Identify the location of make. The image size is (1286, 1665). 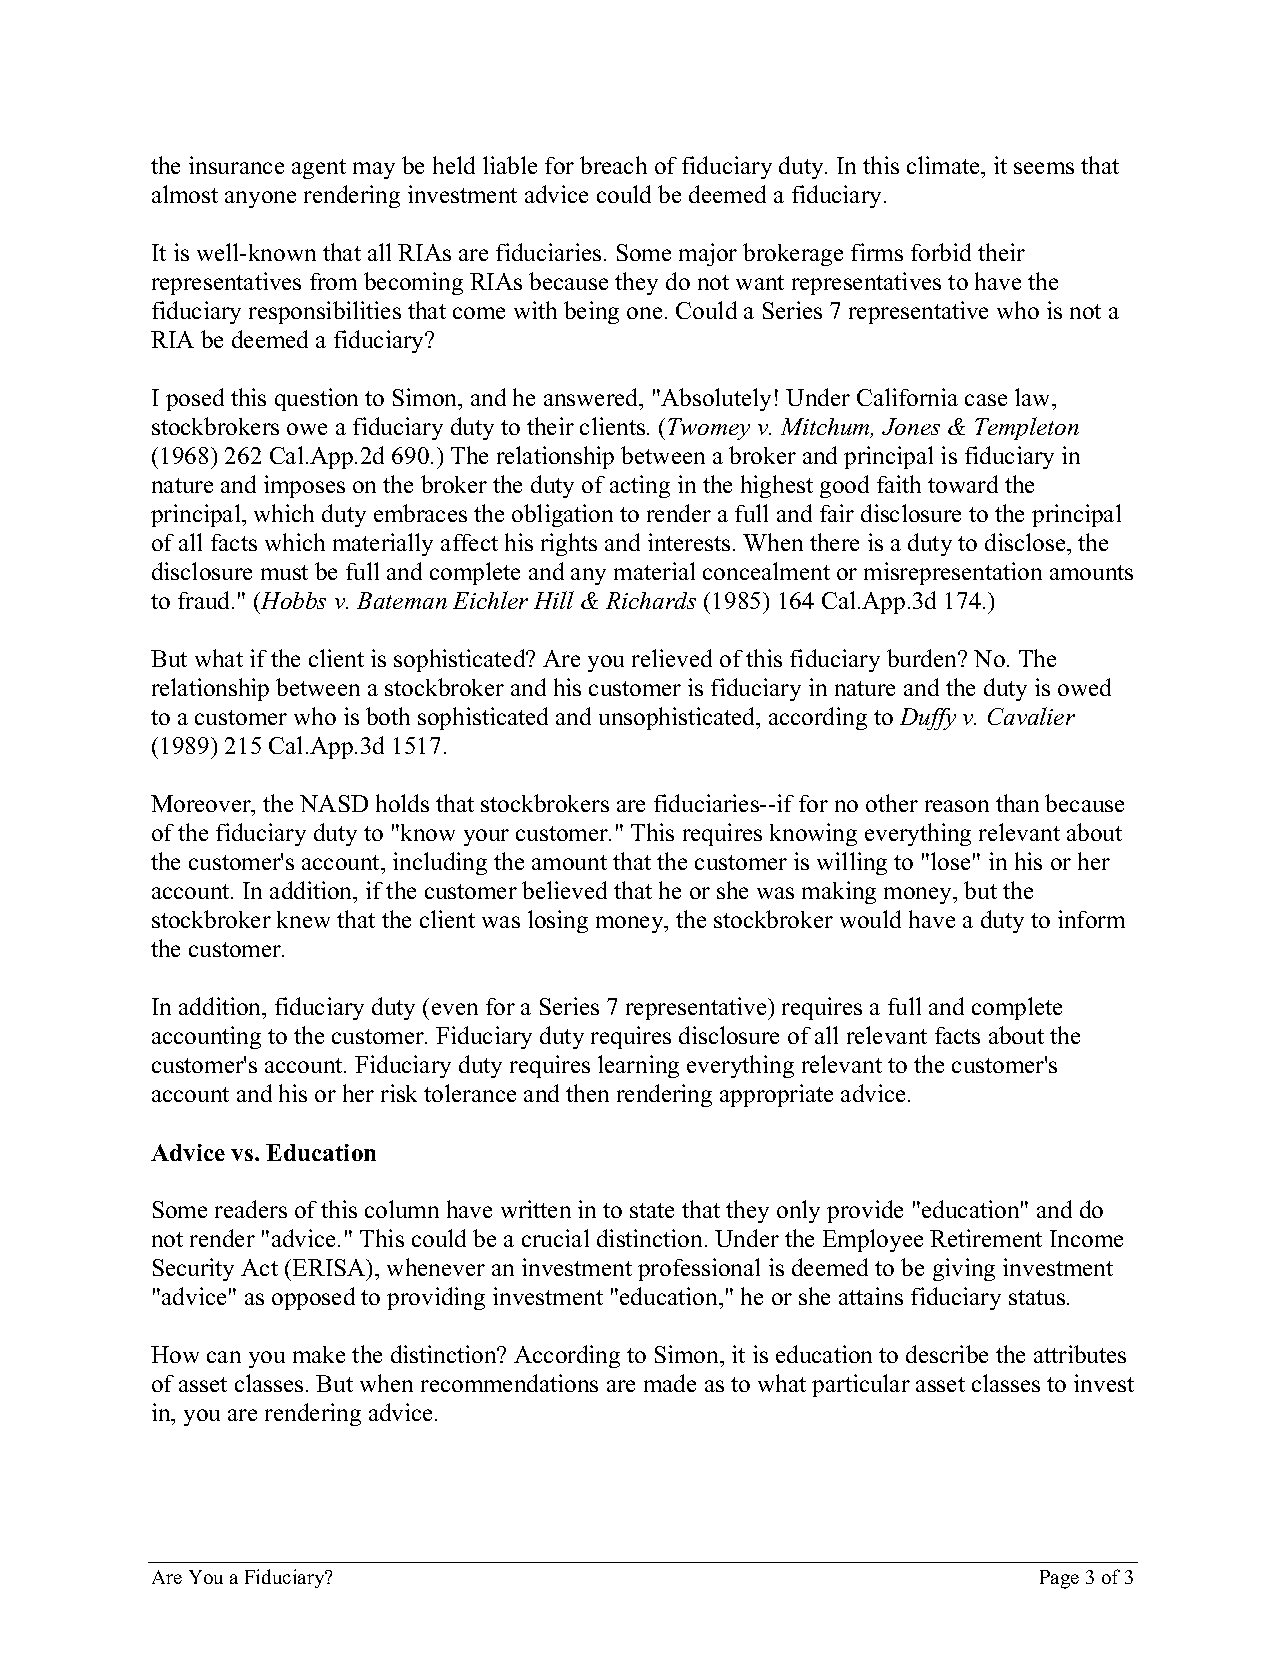
(319, 1354).
